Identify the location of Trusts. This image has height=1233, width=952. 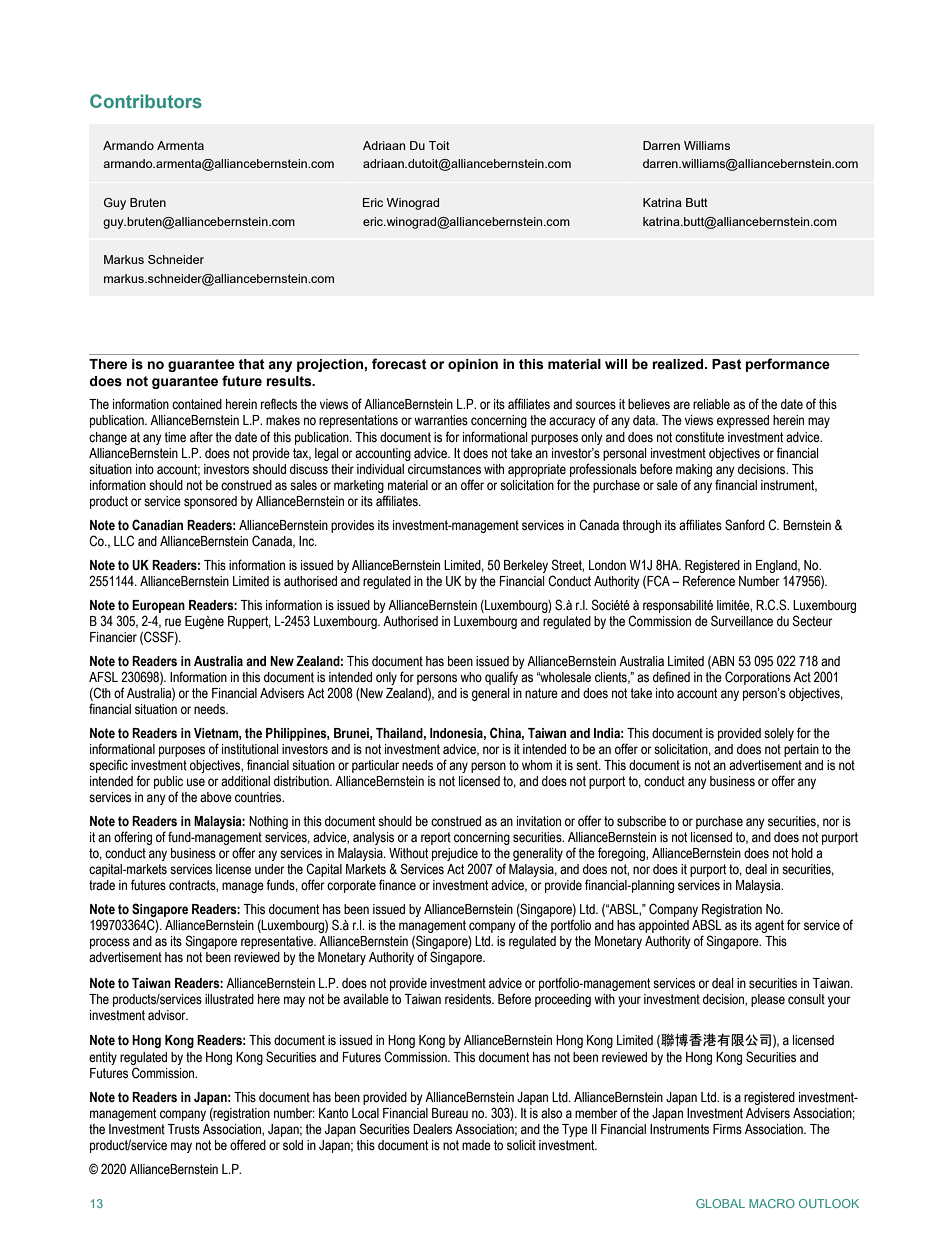
(184, 1129).
